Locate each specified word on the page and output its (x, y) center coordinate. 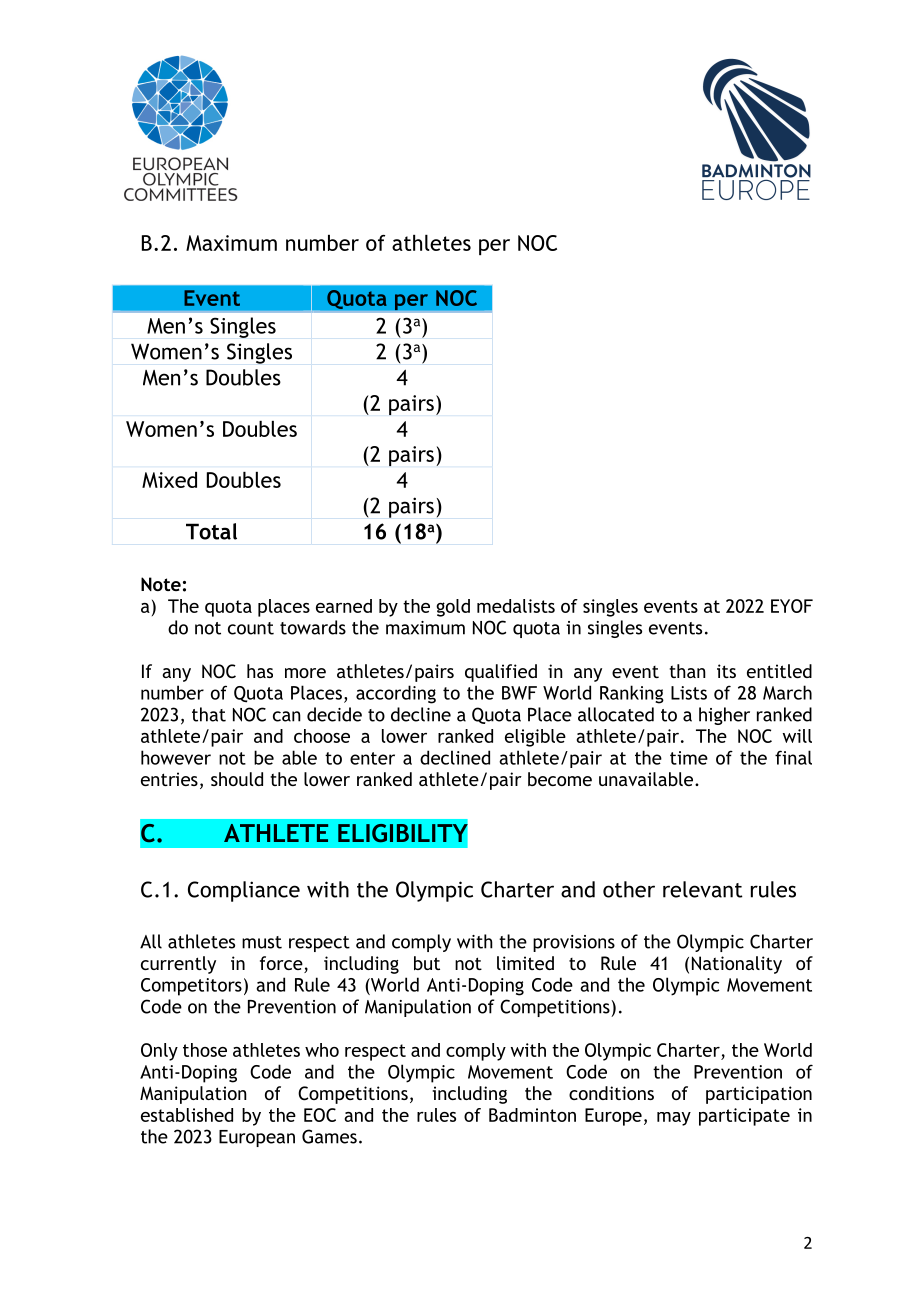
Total (211, 531)
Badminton (532, 1115)
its (726, 671)
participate (744, 1117)
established (187, 1115)
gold (453, 608)
